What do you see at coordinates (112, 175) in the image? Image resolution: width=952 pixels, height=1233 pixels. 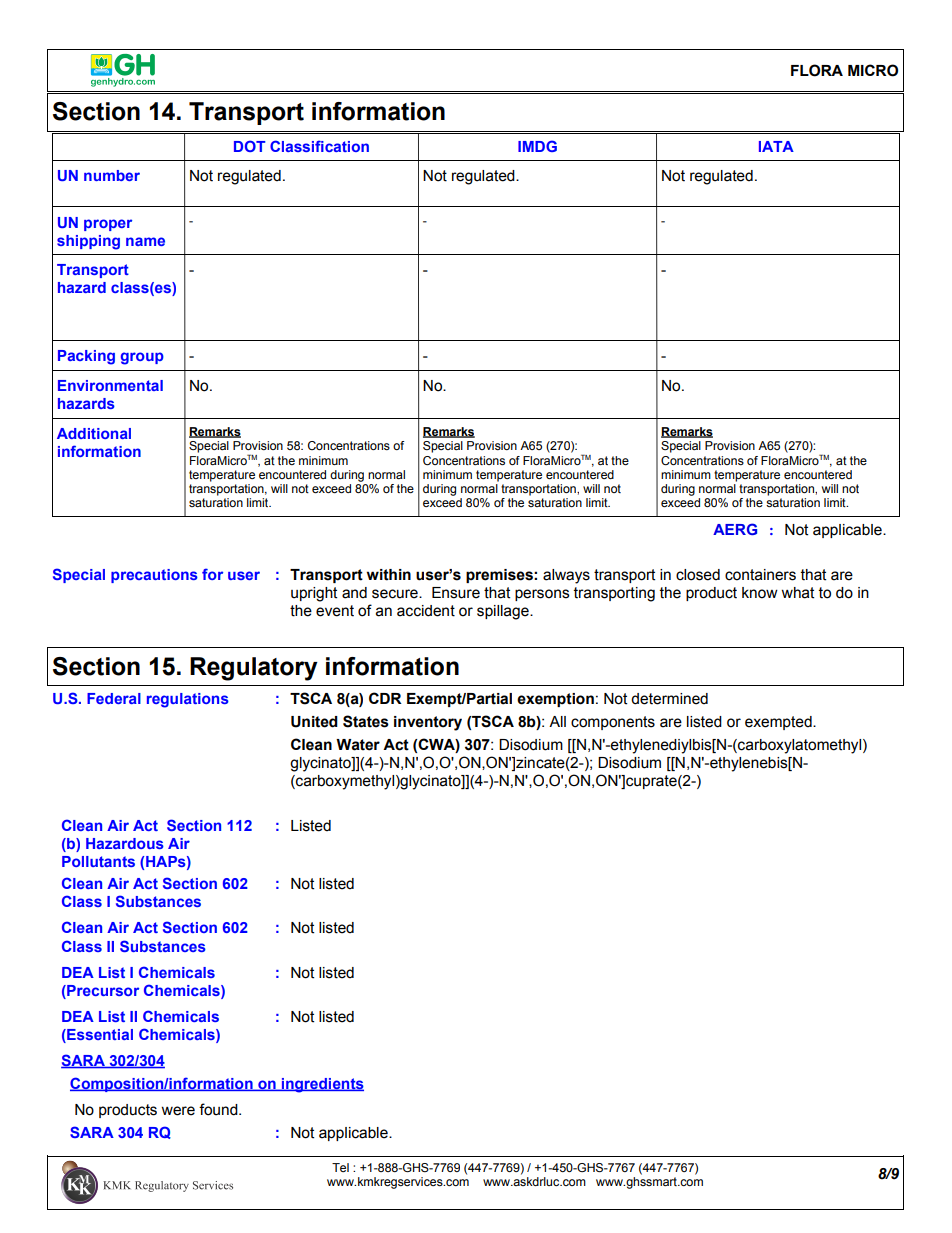 I see `number` at bounding box center [112, 175].
